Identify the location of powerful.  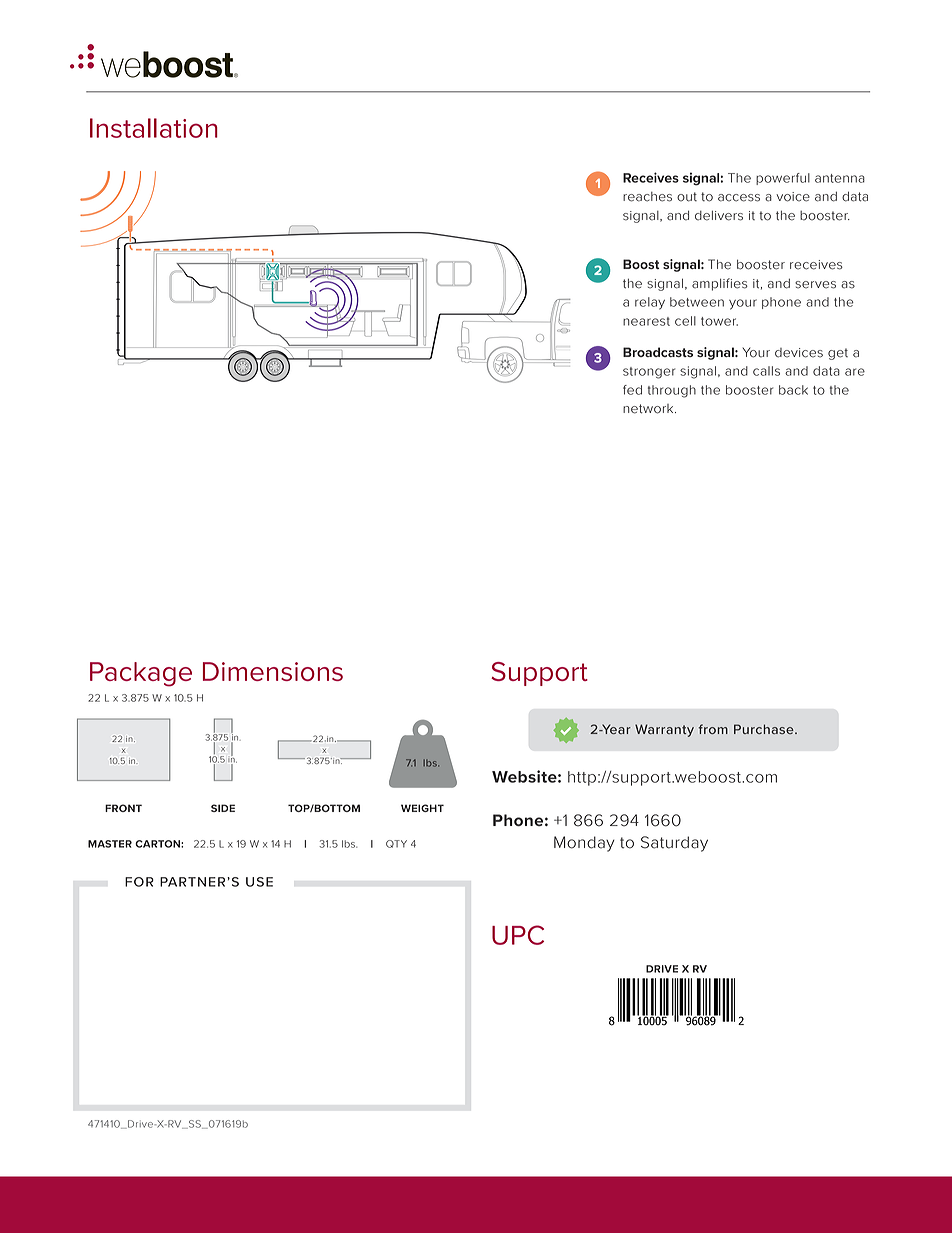
(783, 179).
